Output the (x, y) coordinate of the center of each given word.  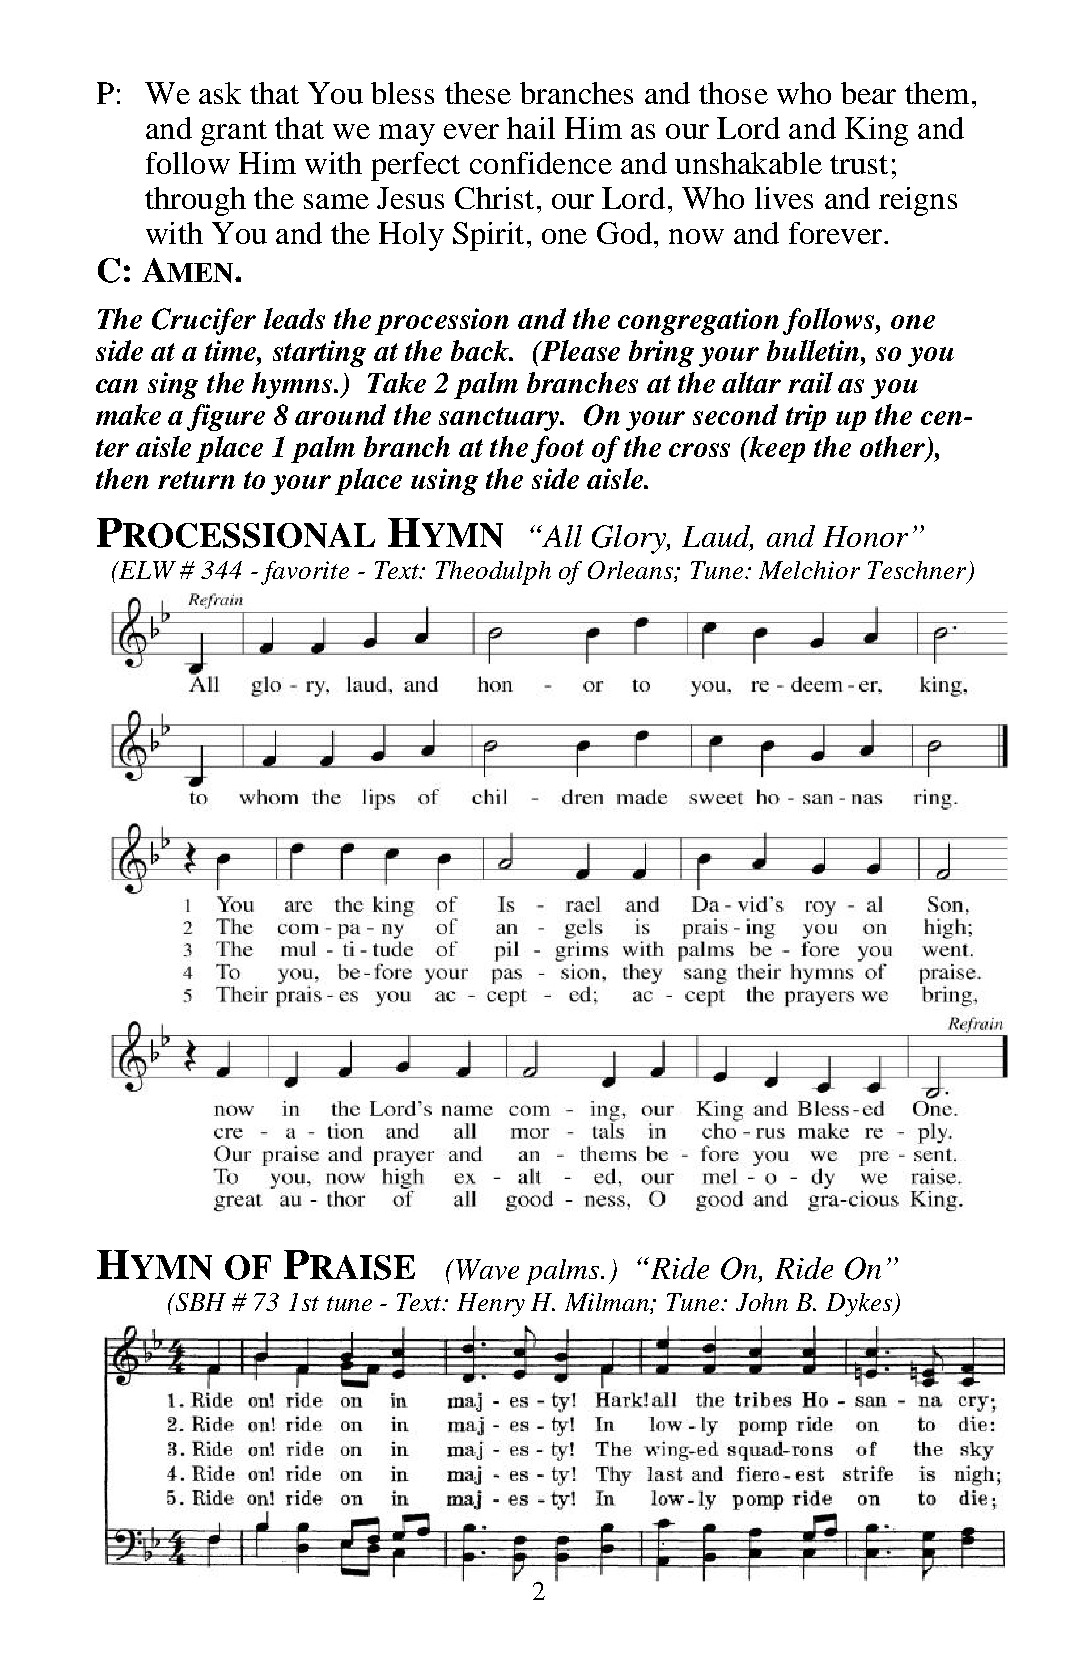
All (561, 536)
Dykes (860, 1305)
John (762, 1302)
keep (776, 449)
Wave (487, 1269)
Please (579, 350)
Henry (491, 1305)
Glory (630, 539)
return (196, 480)
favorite (305, 573)
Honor (865, 536)
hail (531, 128)
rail (810, 382)
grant (234, 133)
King (876, 131)
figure (226, 417)
